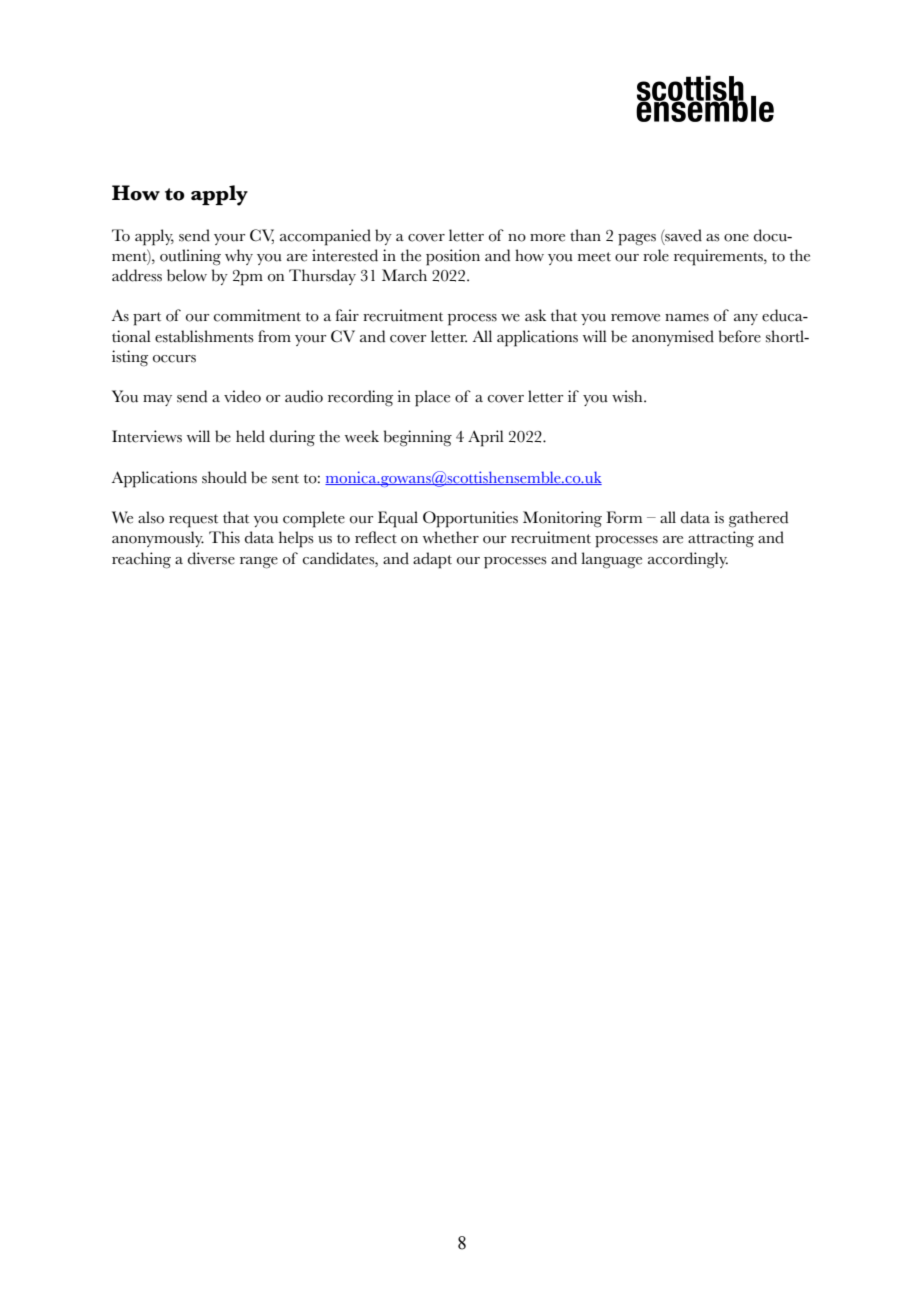  Describe the element at coordinates (211, 558) in the screenshot. I see `diverse` at that location.
